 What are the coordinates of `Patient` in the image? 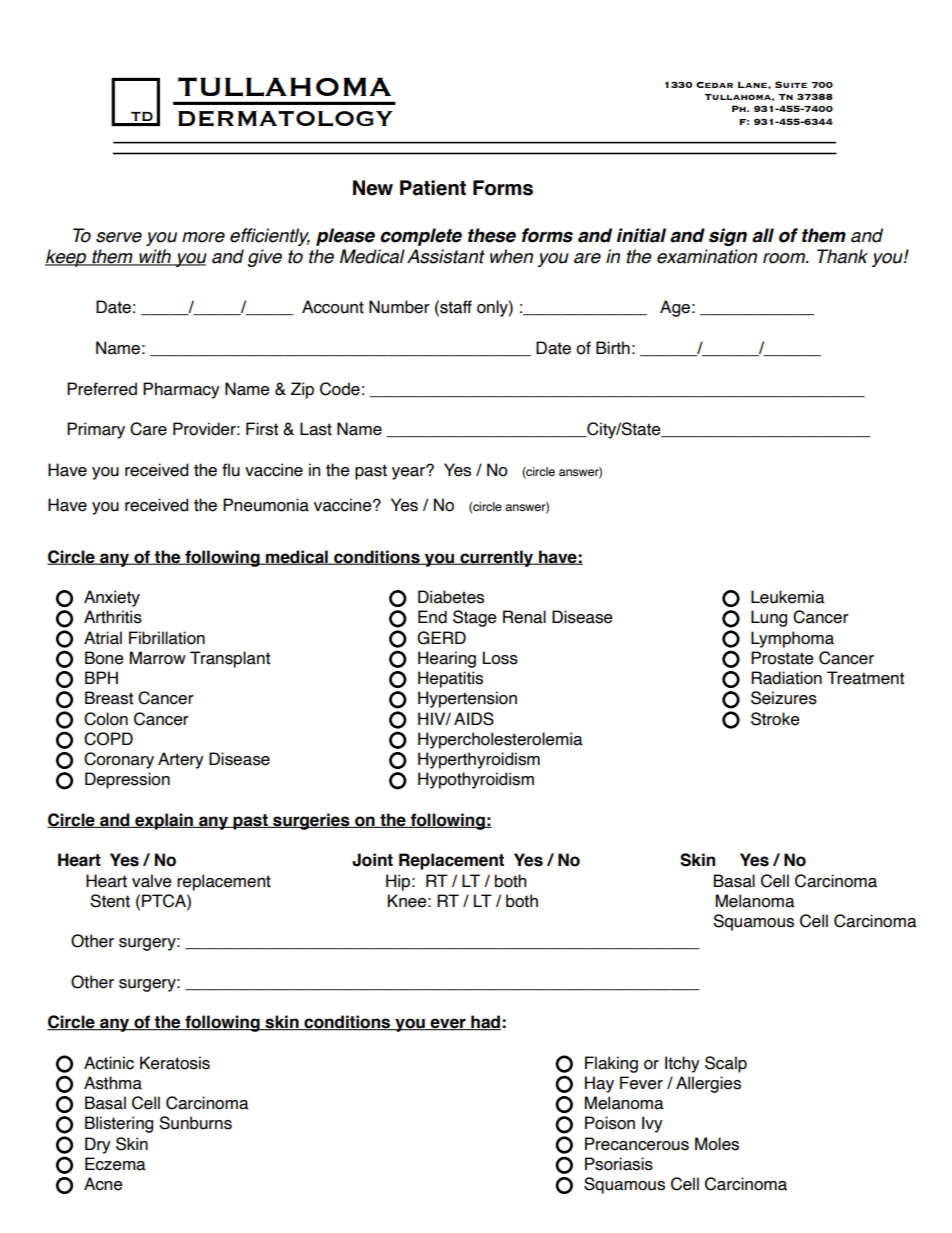 It's located at (433, 188).
